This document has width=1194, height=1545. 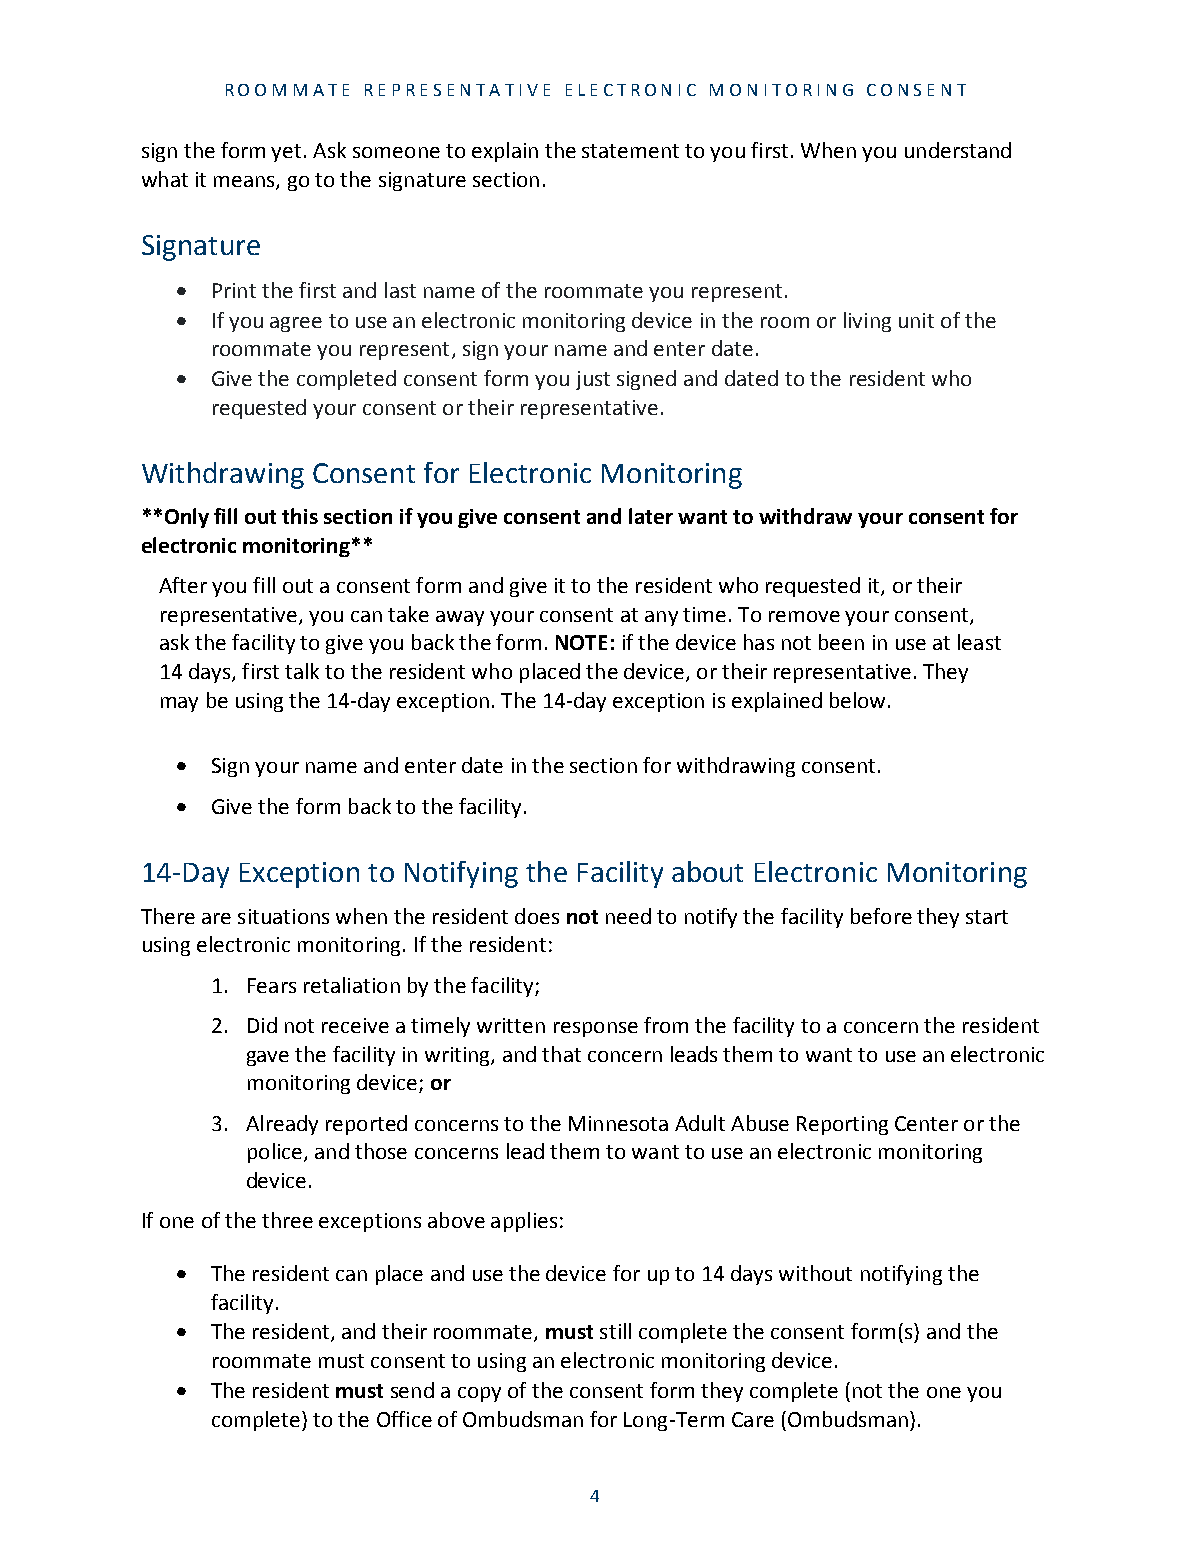 What do you see at coordinates (300, 516) in the document?
I see `this` at bounding box center [300, 516].
